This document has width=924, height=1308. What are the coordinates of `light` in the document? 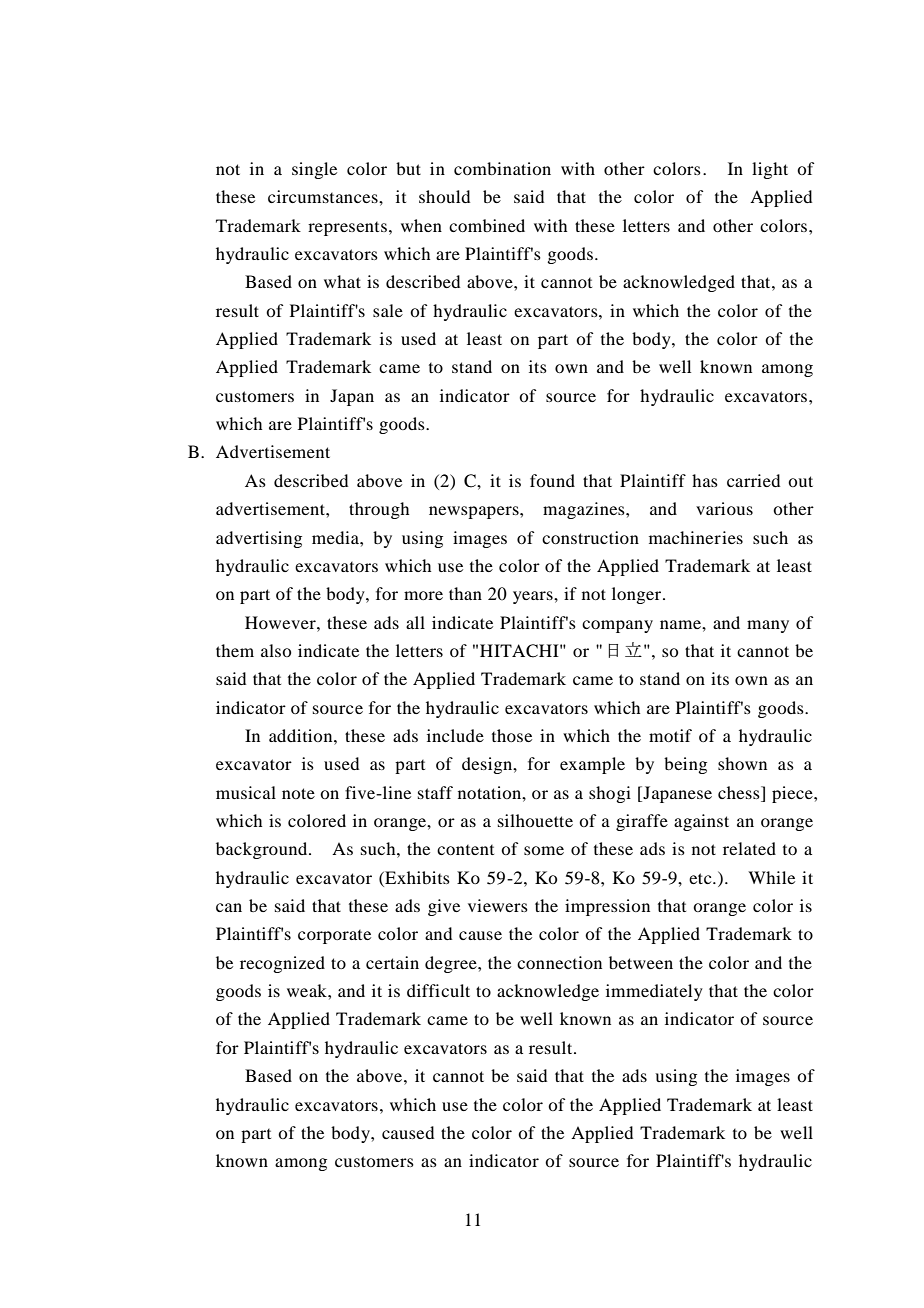 It's located at (770, 170).
